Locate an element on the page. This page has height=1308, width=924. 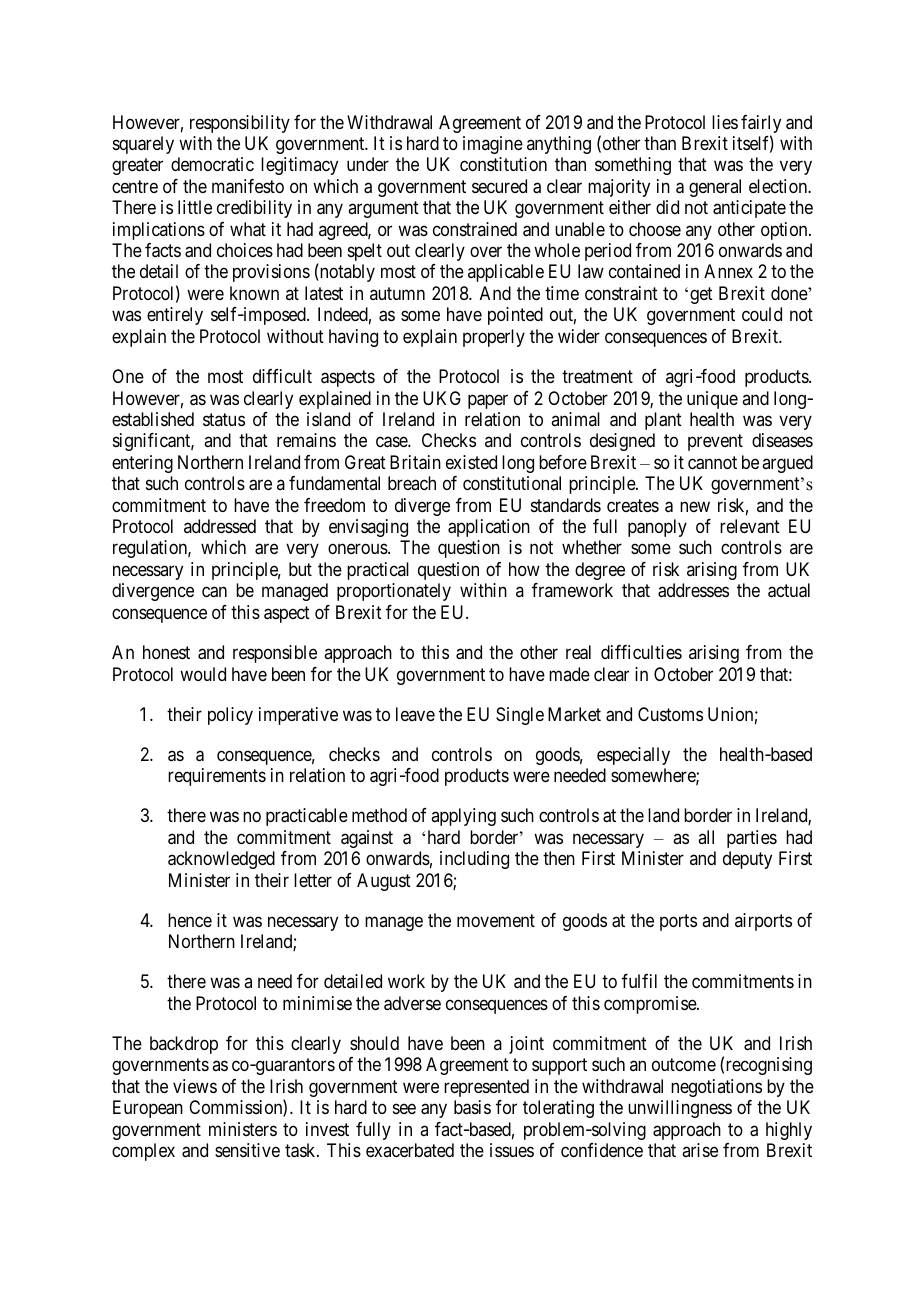
democratic is located at coordinates (212, 164).
